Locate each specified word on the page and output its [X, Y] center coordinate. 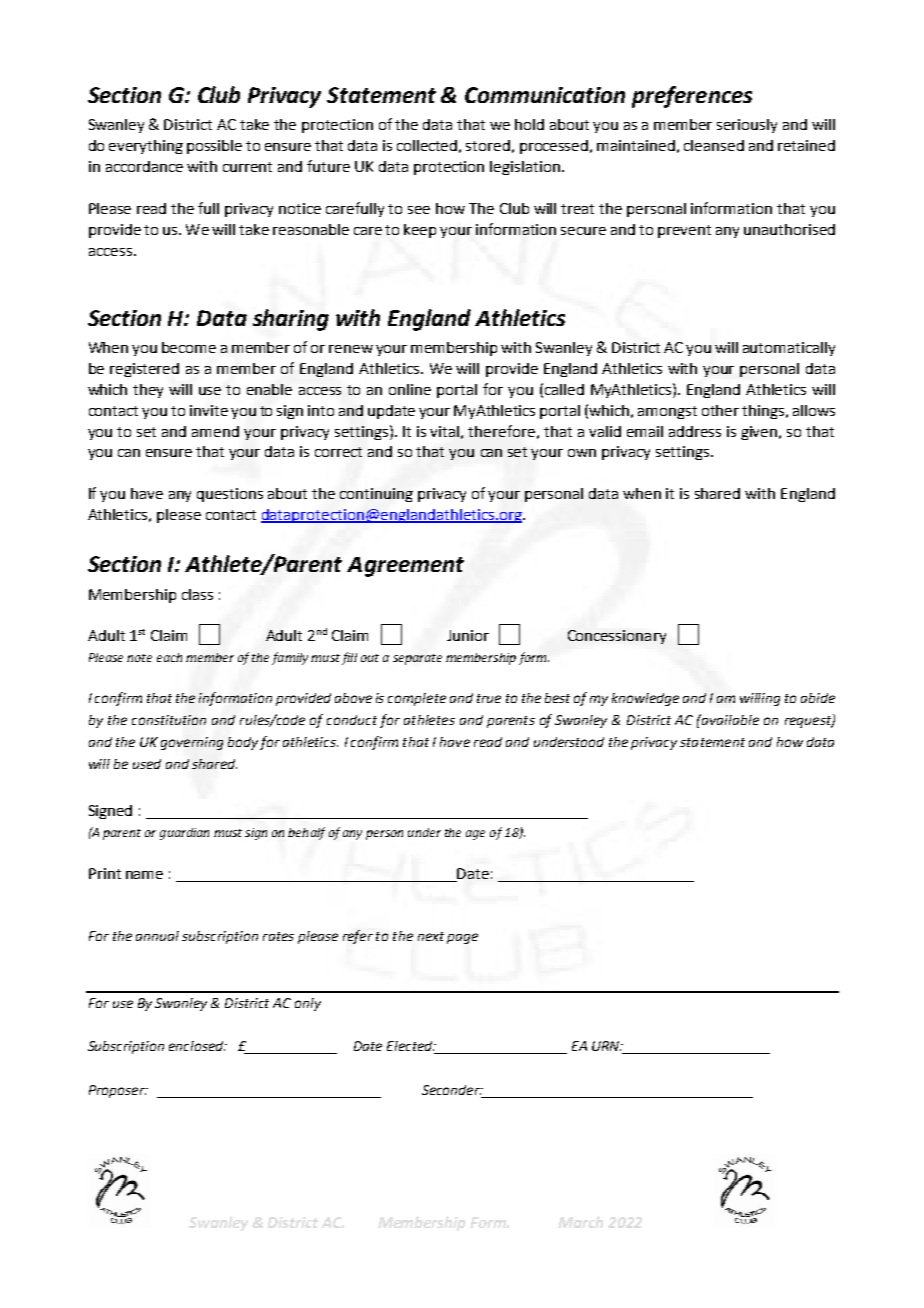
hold [529, 124]
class [197, 594]
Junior [468, 635]
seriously [747, 126]
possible [214, 147]
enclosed [197, 1046]
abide [818, 698]
